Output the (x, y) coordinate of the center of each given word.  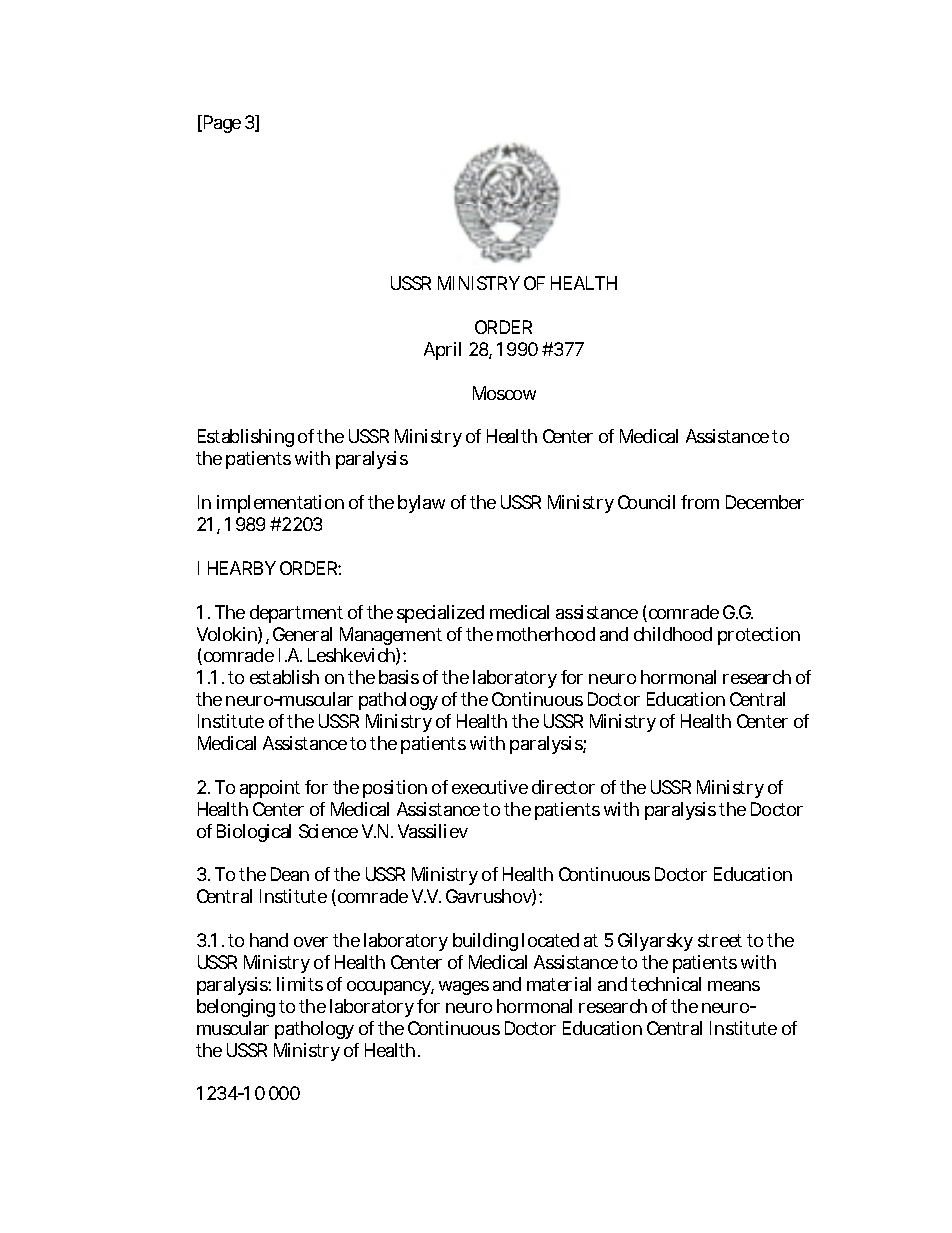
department (296, 614)
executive (490, 787)
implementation (280, 504)
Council (646, 502)
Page (222, 124)
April (442, 351)
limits (300, 984)
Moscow (504, 393)
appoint (270, 789)
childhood (673, 634)
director (563, 787)
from (700, 502)
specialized (440, 614)
